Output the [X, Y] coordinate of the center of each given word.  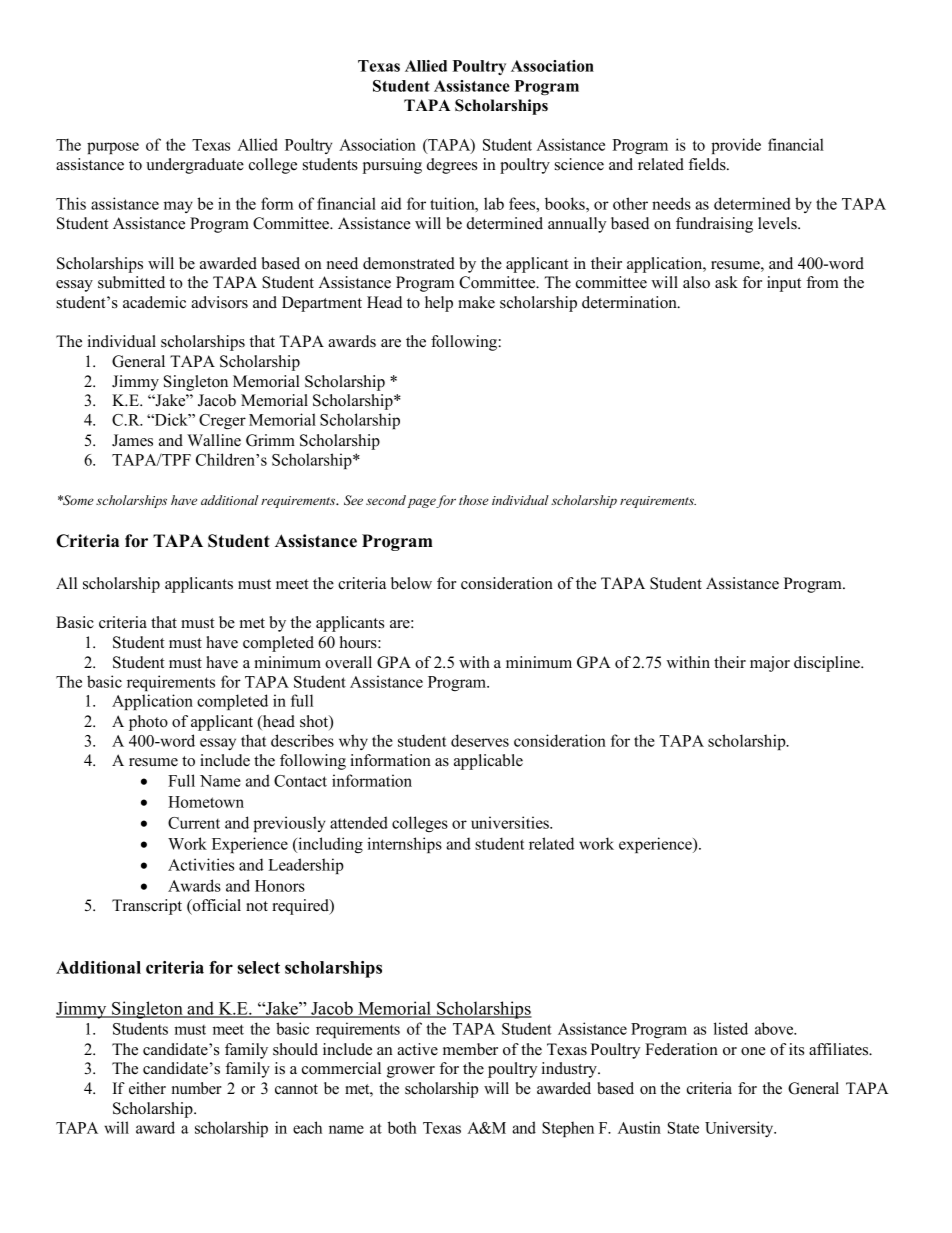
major [770, 664]
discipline [828, 664]
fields [708, 164]
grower [411, 1072]
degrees [452, 166]
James [132, 440]
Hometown [206, 802]
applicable [488, 762]
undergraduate [195, 166]
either [147, 1088]
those [474, 500]
